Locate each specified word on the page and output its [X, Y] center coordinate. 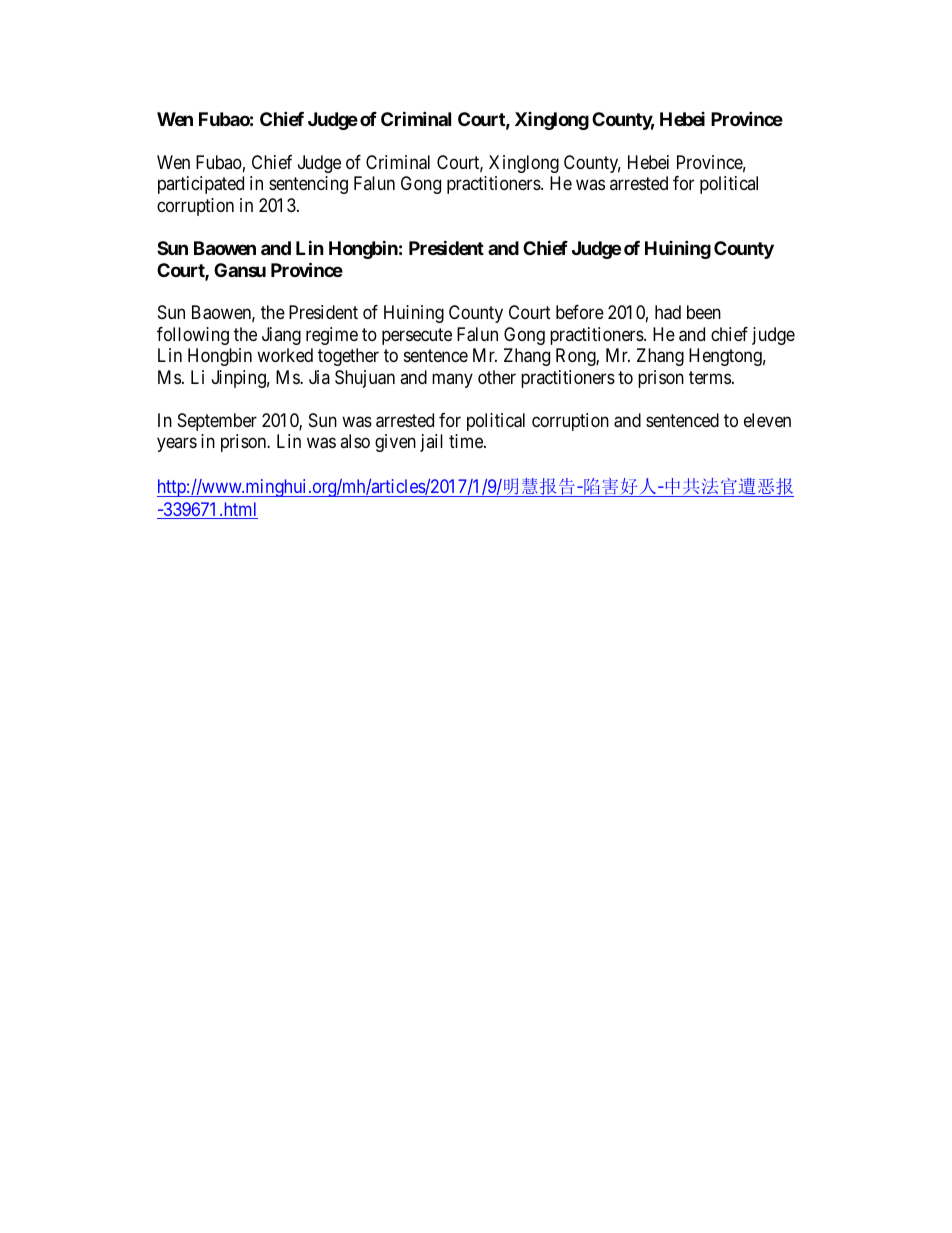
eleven [767, 420]
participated [201, 185]
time [467, 441]
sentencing [308, 185]
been [704, 312]
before [580, 312]
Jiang [281, 336]
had [668, 312]
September [217, 422]
